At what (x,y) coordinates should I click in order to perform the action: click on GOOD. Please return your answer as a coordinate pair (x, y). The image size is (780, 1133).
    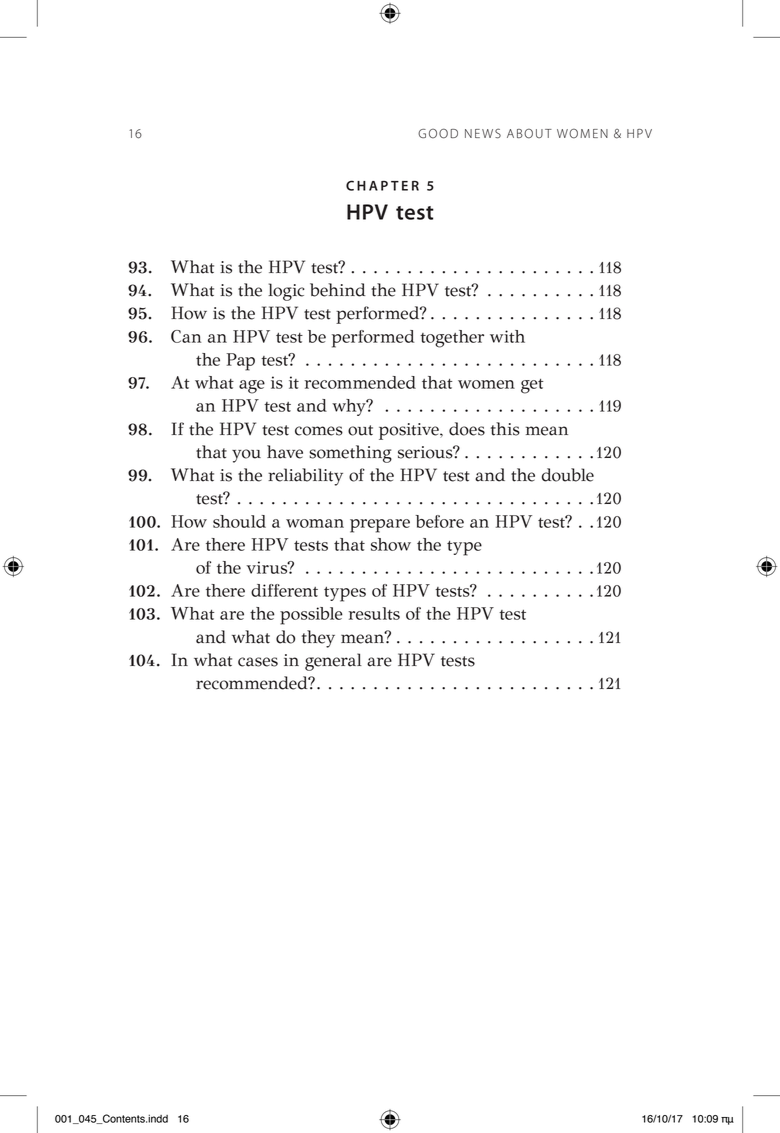
    Looking at the image, I should click on (438, 133).
